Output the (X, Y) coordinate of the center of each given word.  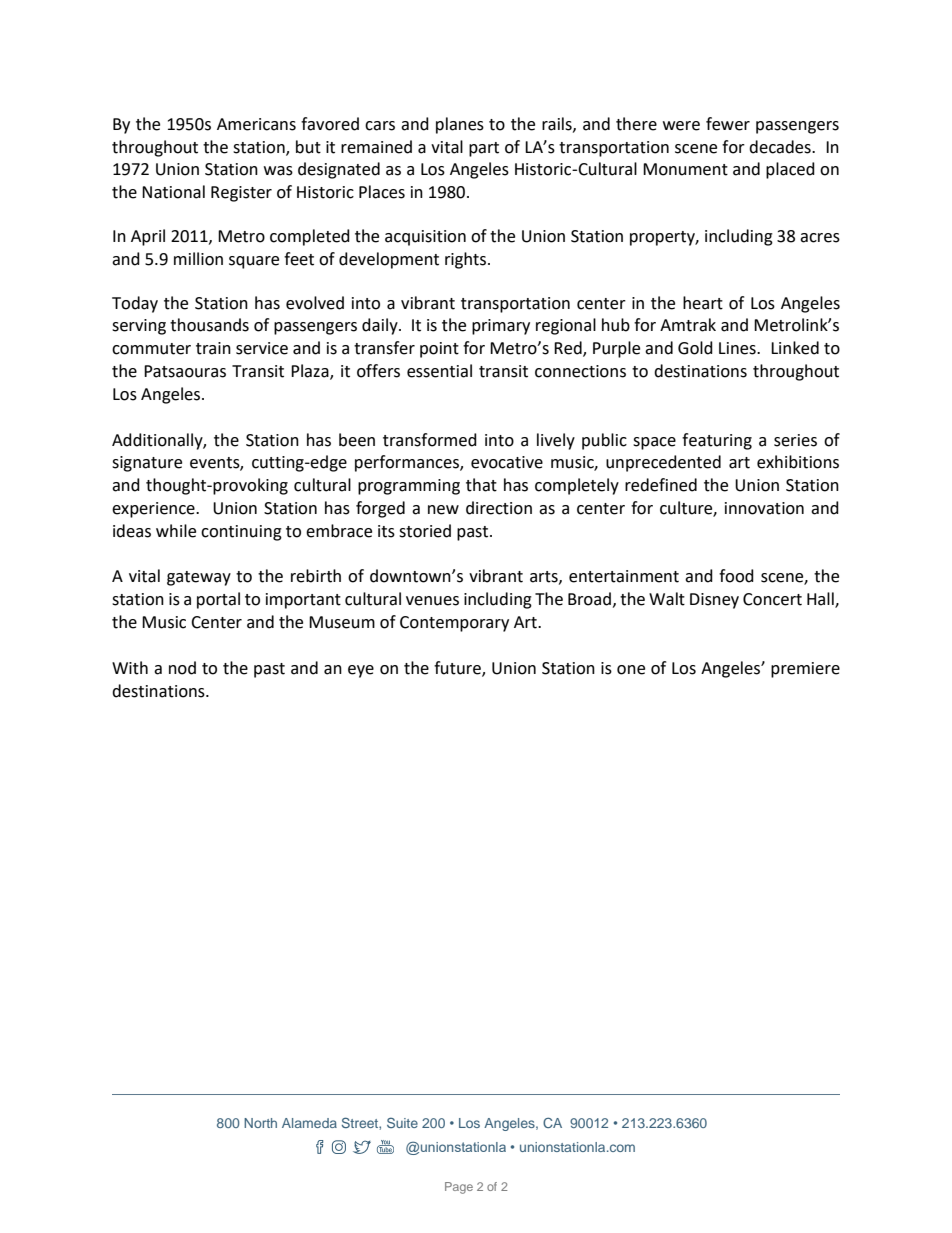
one (631, 670)
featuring (717, 441)
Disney (714, 601)
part (484, 149)
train (213, 348)
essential (439, 371)
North (260, 1123)
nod (182, 668)
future (458, 668)
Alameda (309, 1123)
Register (241, 194)
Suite (402, 1122)
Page (459, 1188)
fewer (728, 124)
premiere (805, 670)
